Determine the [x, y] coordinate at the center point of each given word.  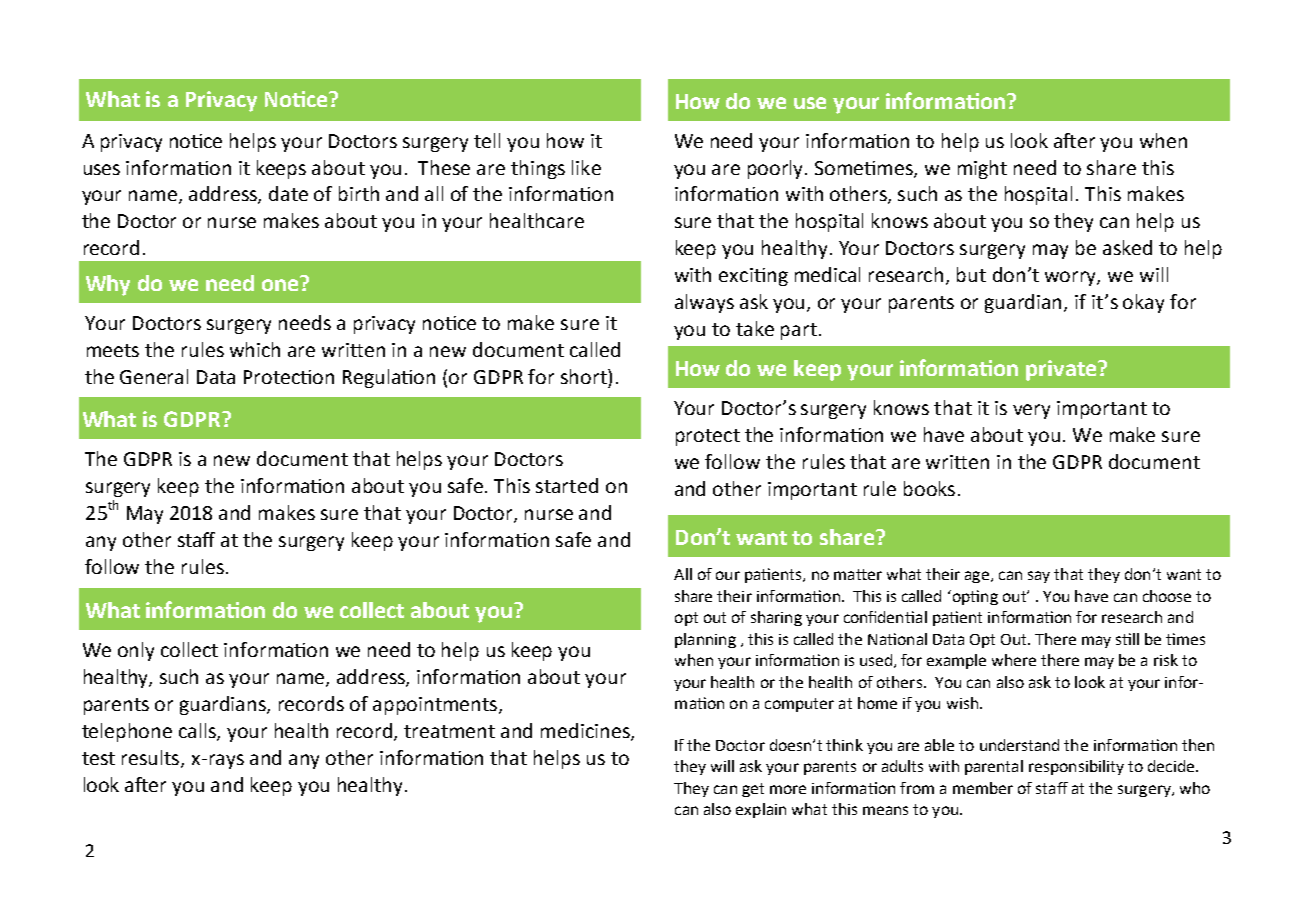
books [929, 488]
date [288, 193]
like [586, 167]
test [98, 758]
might [982, 169]
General [154, 376]
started [567, 485]
